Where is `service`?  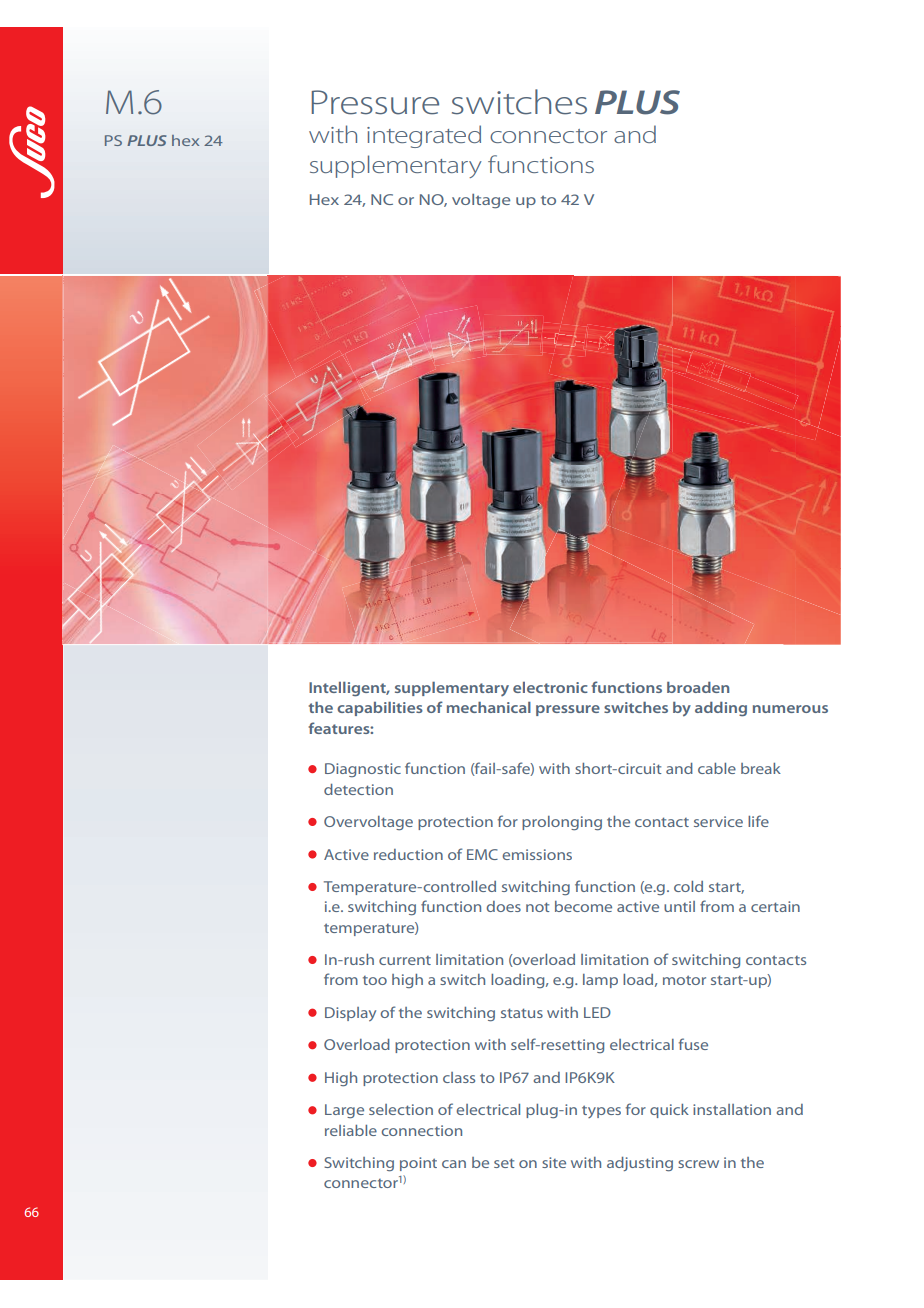 service is located at coordinates (718, 821).
